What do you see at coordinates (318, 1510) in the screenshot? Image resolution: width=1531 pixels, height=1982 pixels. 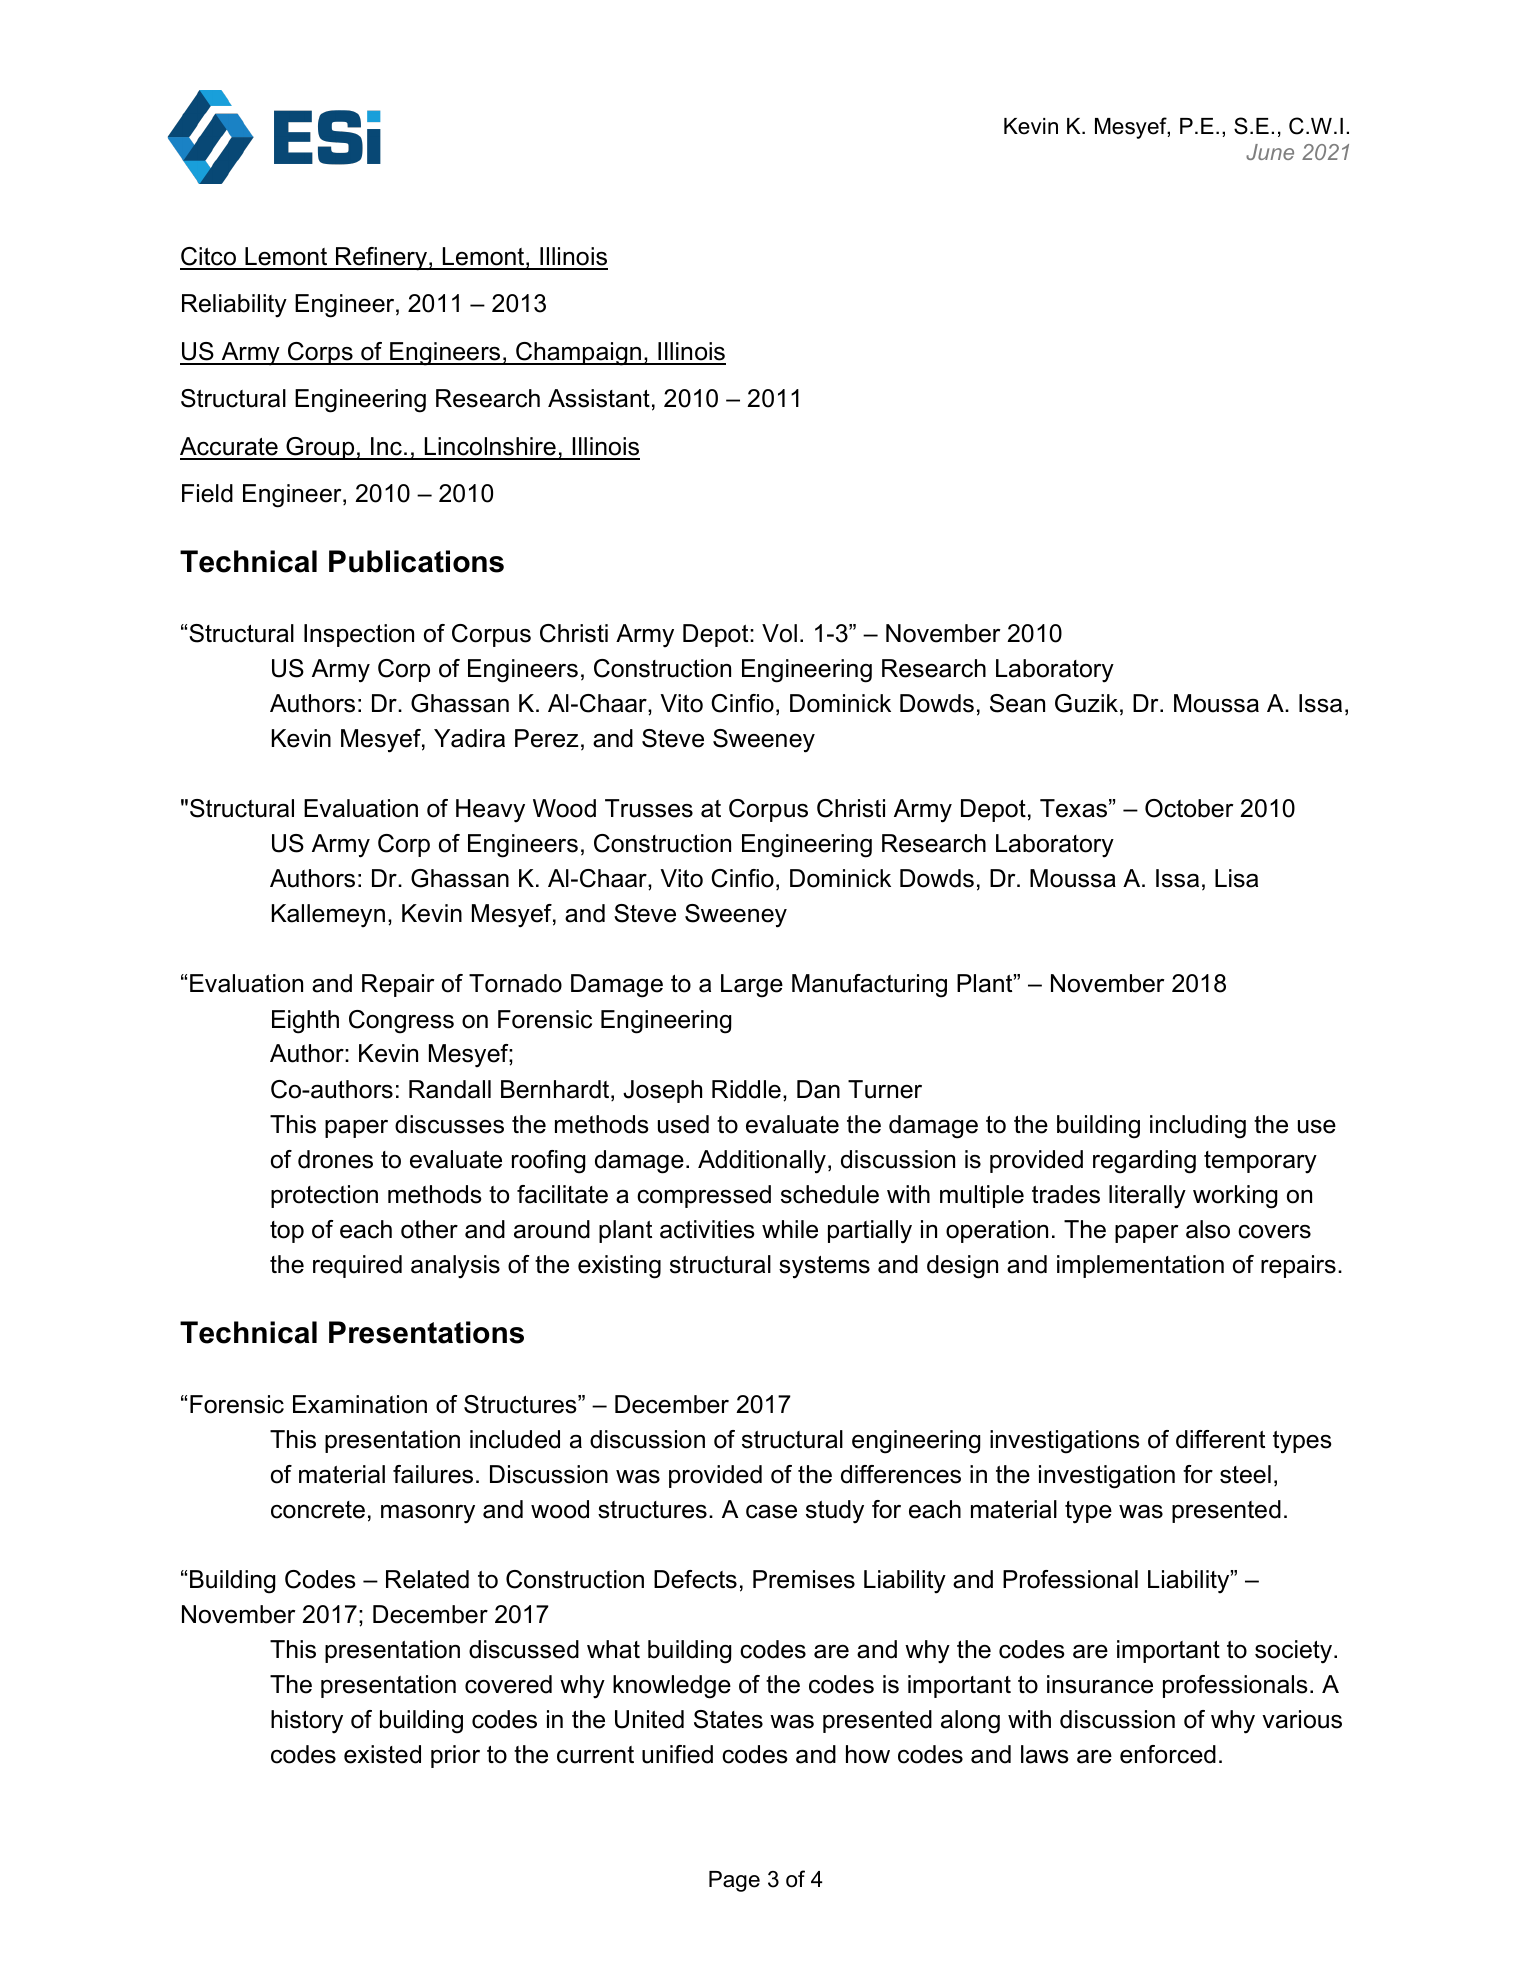 I see `concrete` at bounding box center [318, 1510].
